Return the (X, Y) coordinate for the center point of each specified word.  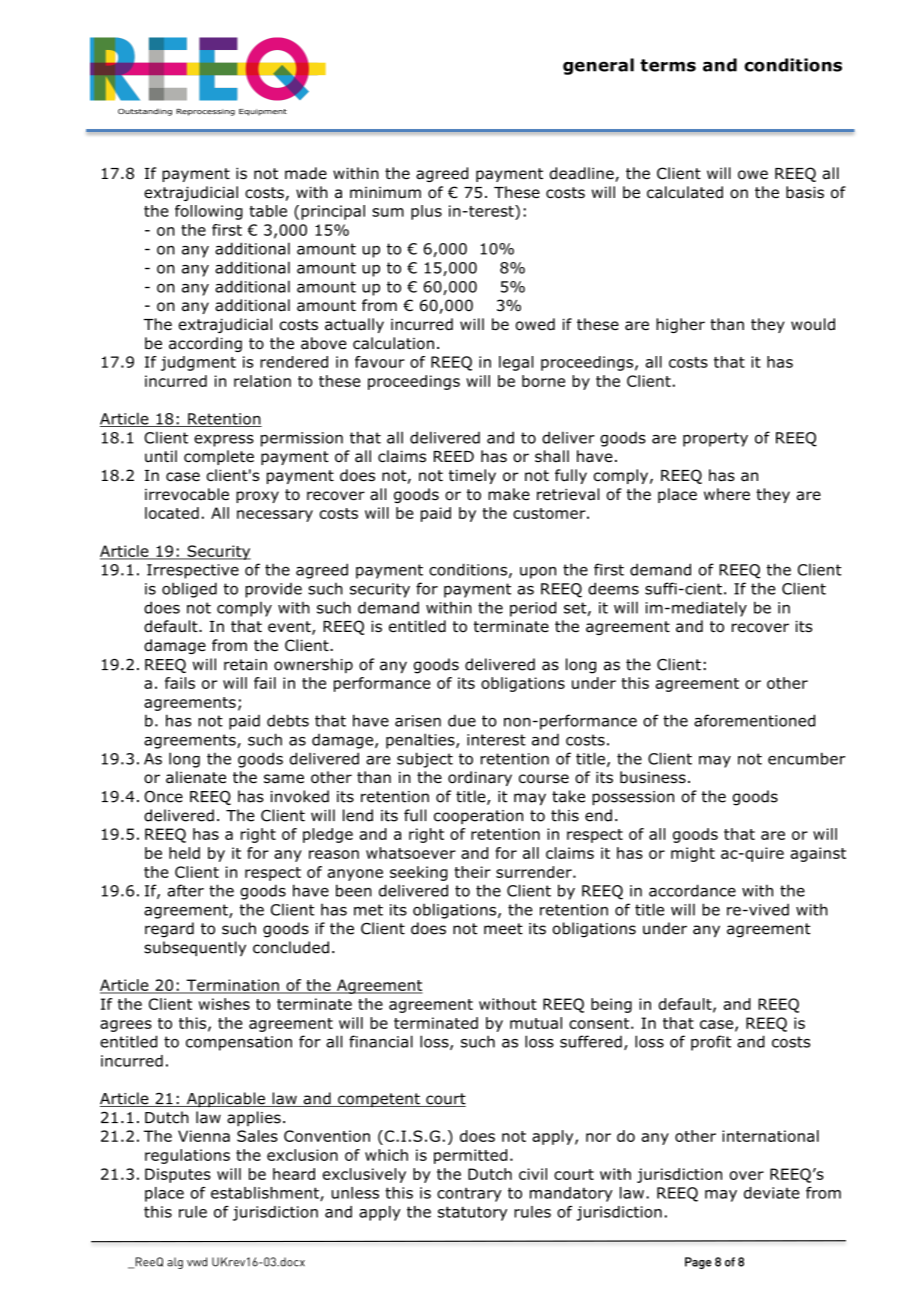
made (306, 173)
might (693, 854)
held (184, 853)
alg (175, 1263)
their (473, 872)
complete (219, 457)
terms (668, 65)
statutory (472, 1213)
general (598, 66)
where (727, 494)
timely (472, 476)
